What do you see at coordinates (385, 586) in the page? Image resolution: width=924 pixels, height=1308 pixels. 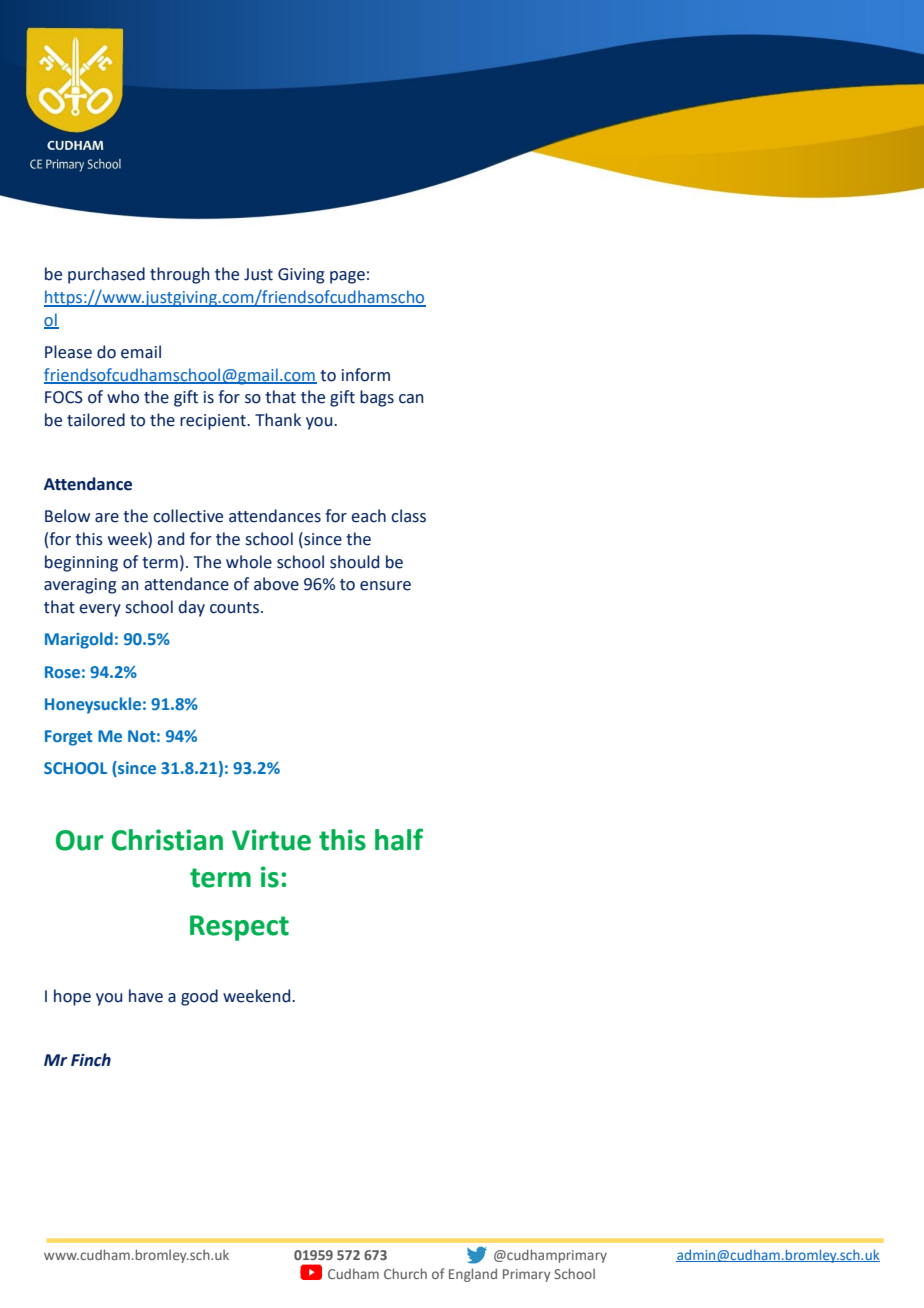 I see `ensure` at bounding box center [385, 586].
